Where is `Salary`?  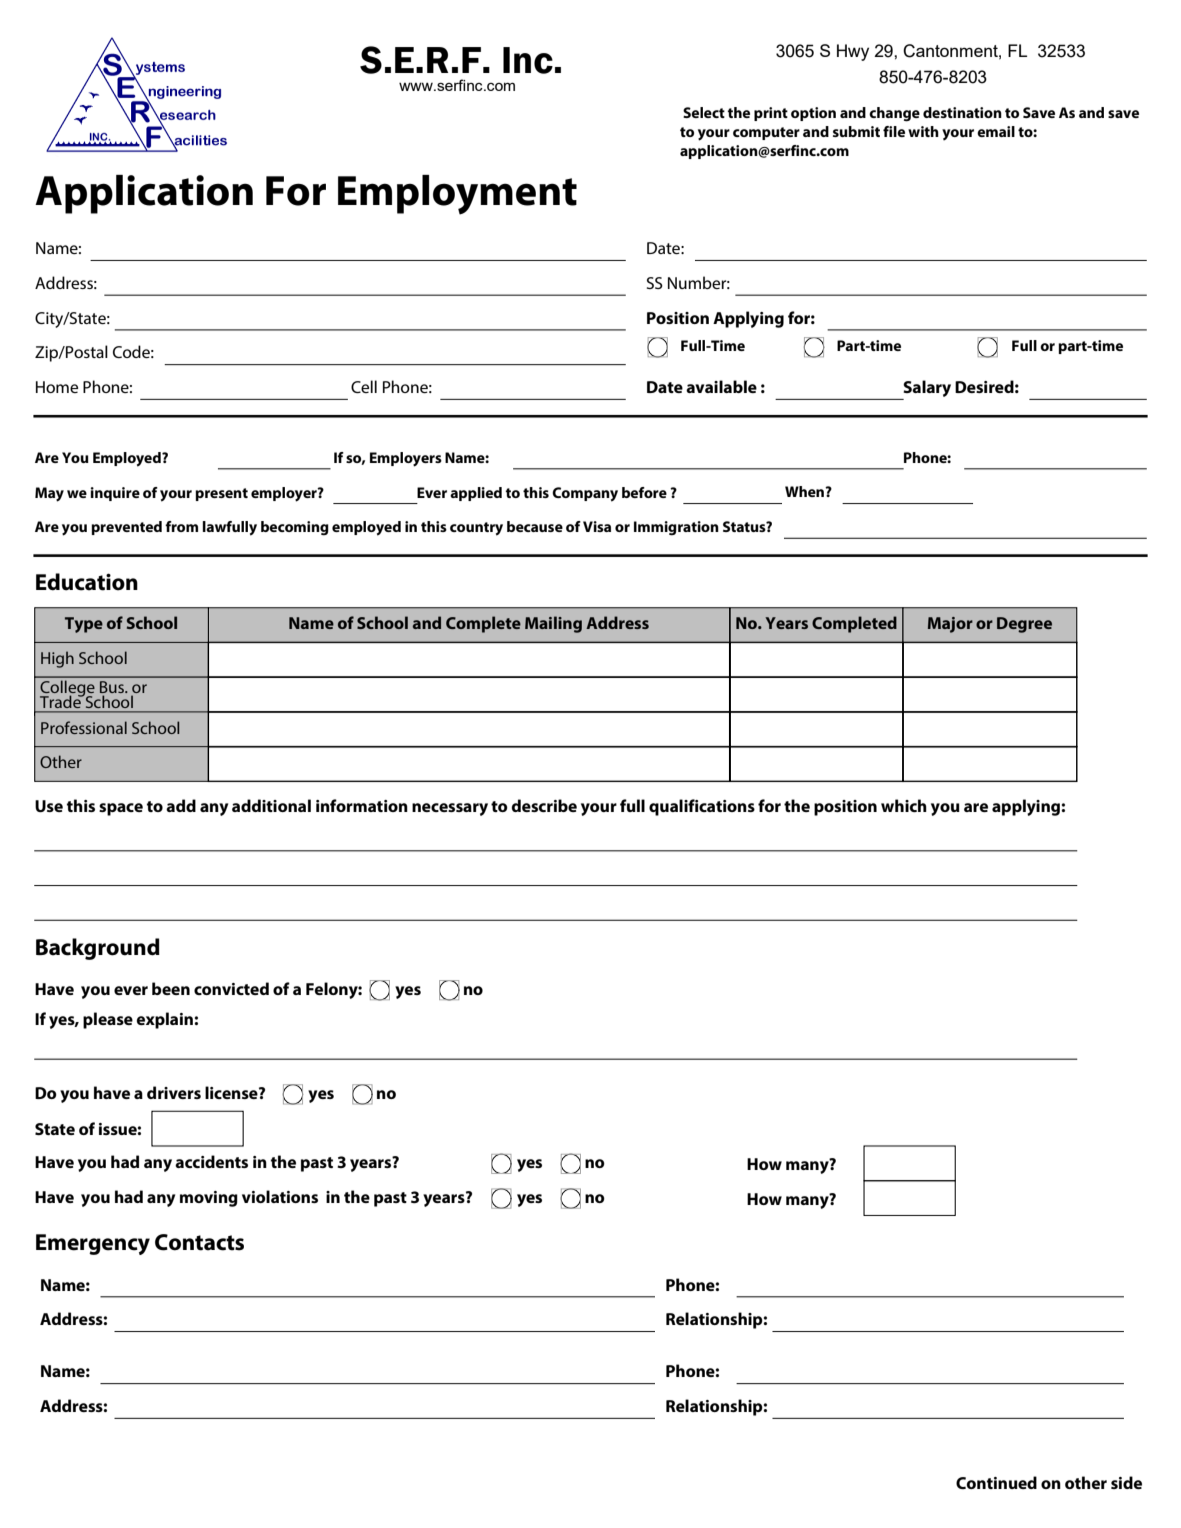 Salary is located at coordinates (927, 388).
